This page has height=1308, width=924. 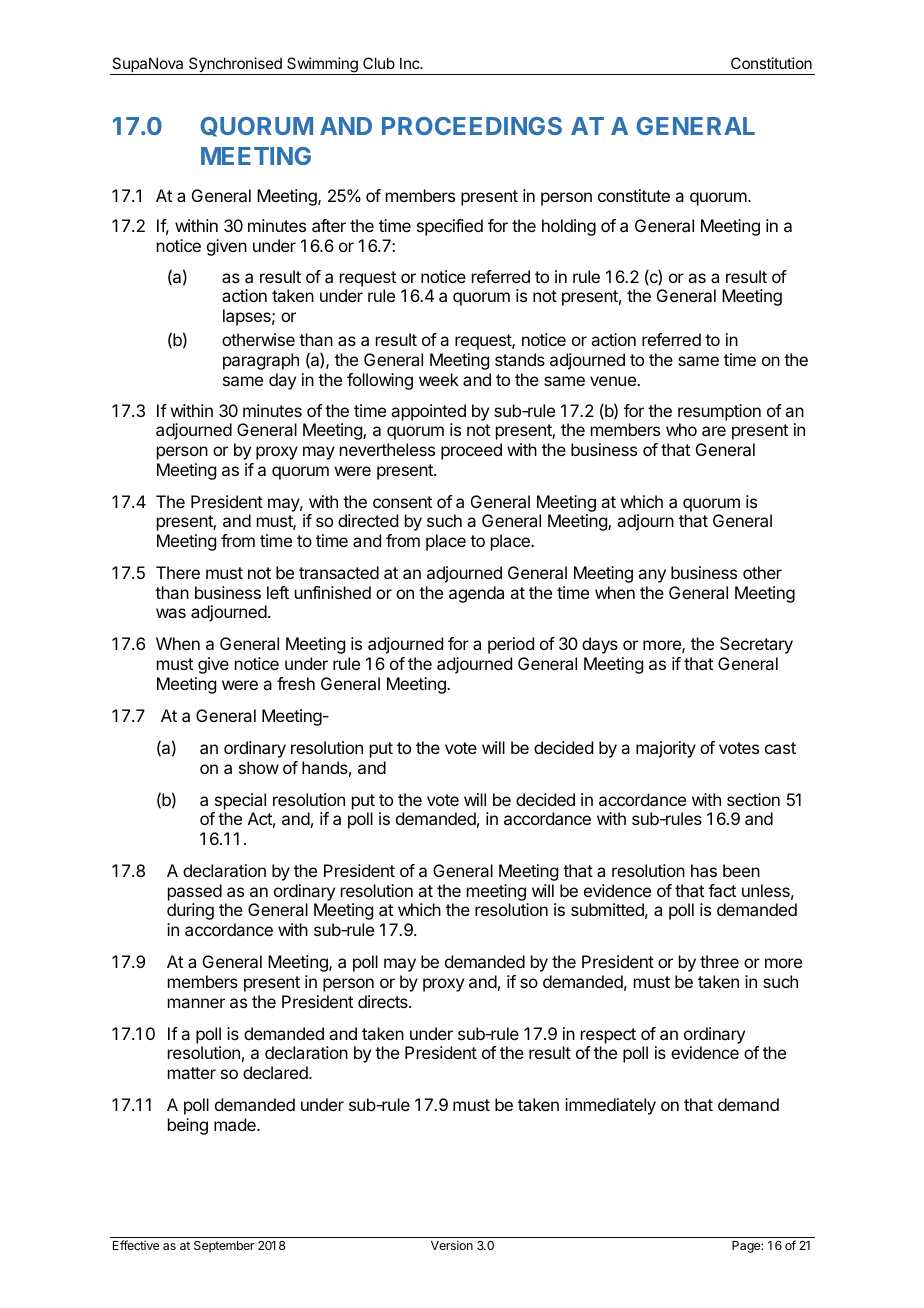 I want to click on Inc, so click(x=411, y=63).
